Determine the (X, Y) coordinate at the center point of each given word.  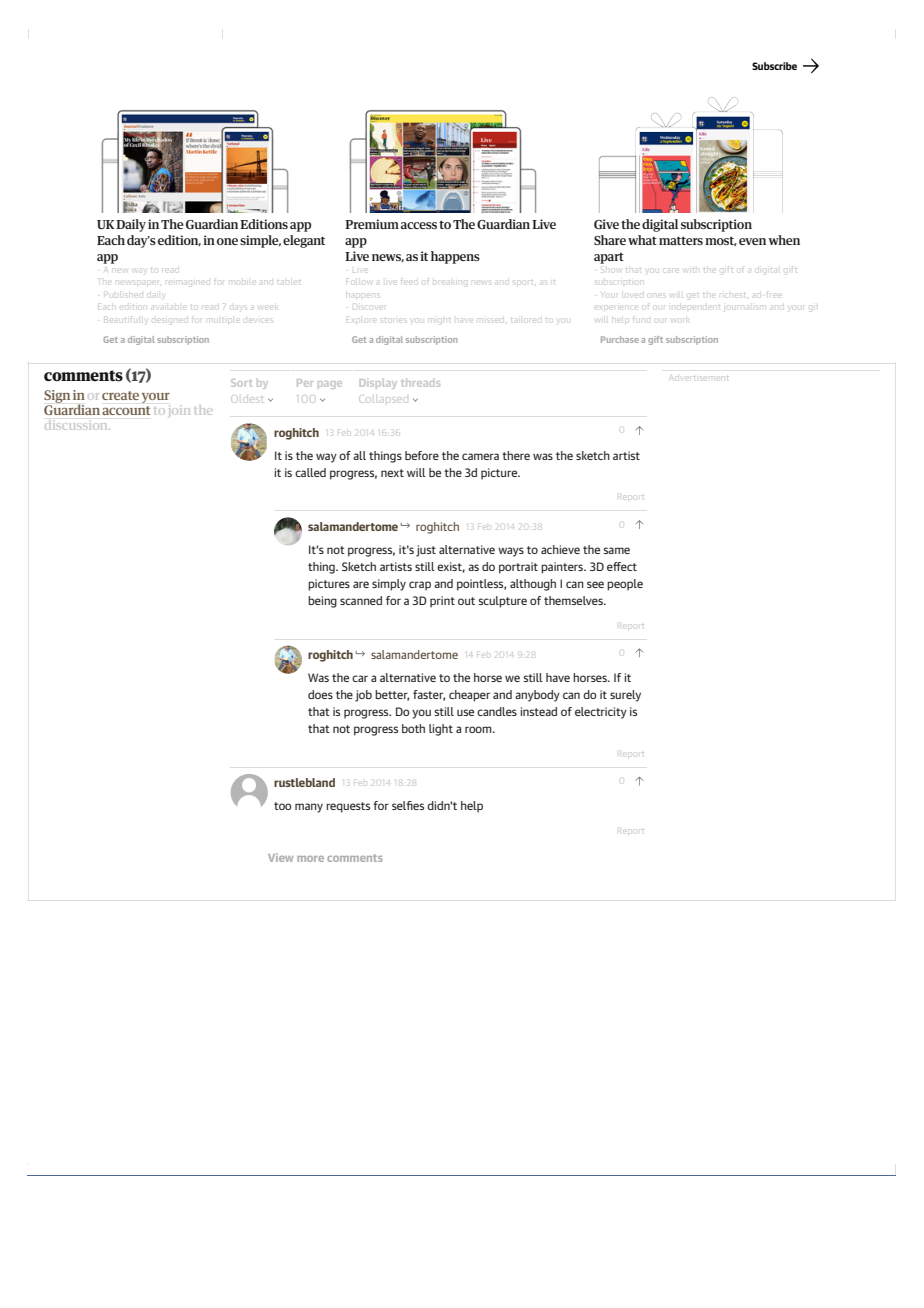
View (280, 857)
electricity (601, 713)
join (179, 412)
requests (348, 807)
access (419, 225)
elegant (304, 241)
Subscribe (774, 66)
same (616, 550)
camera (480, 456)
